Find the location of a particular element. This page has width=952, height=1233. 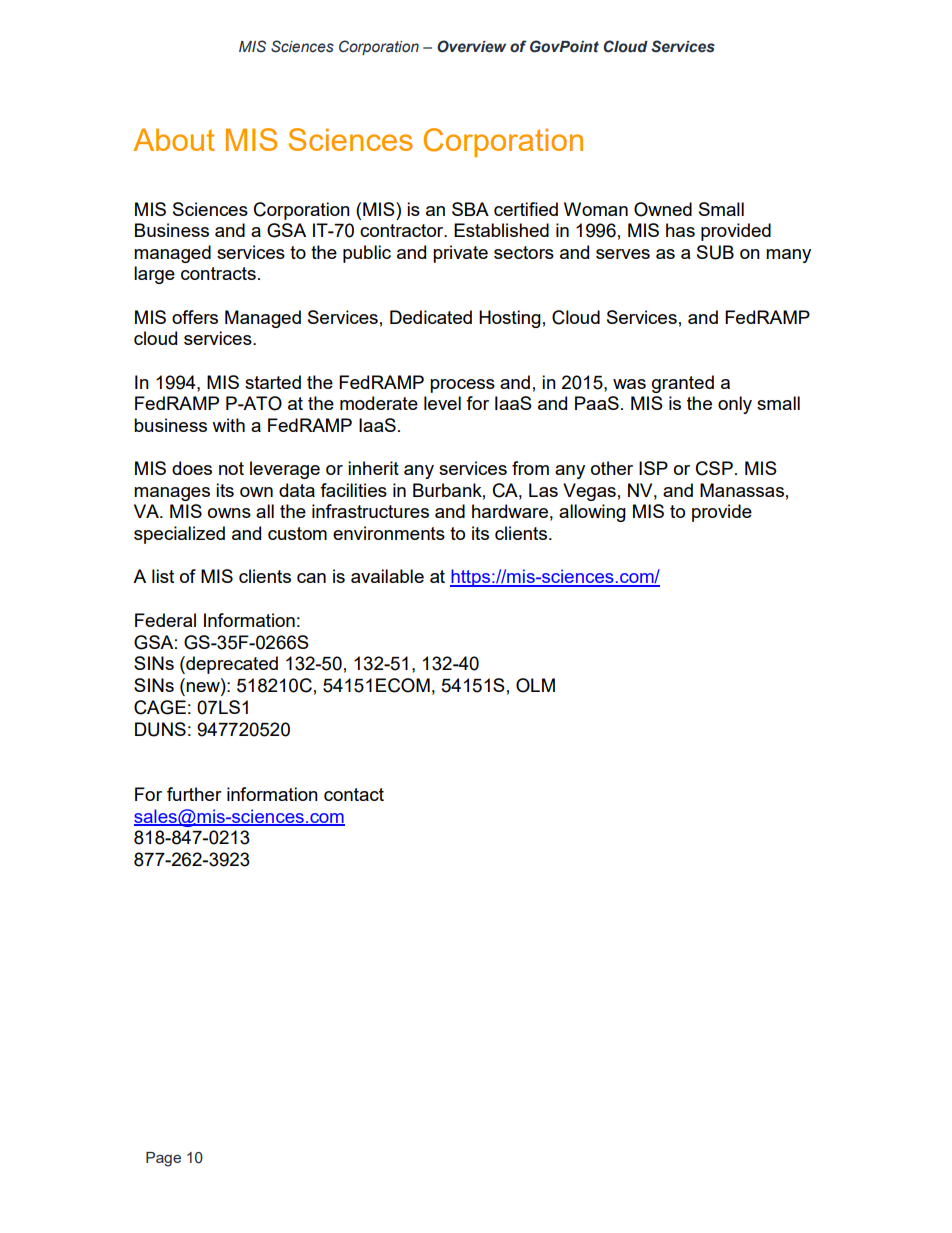

contact is located at coordinates (354, 794).
